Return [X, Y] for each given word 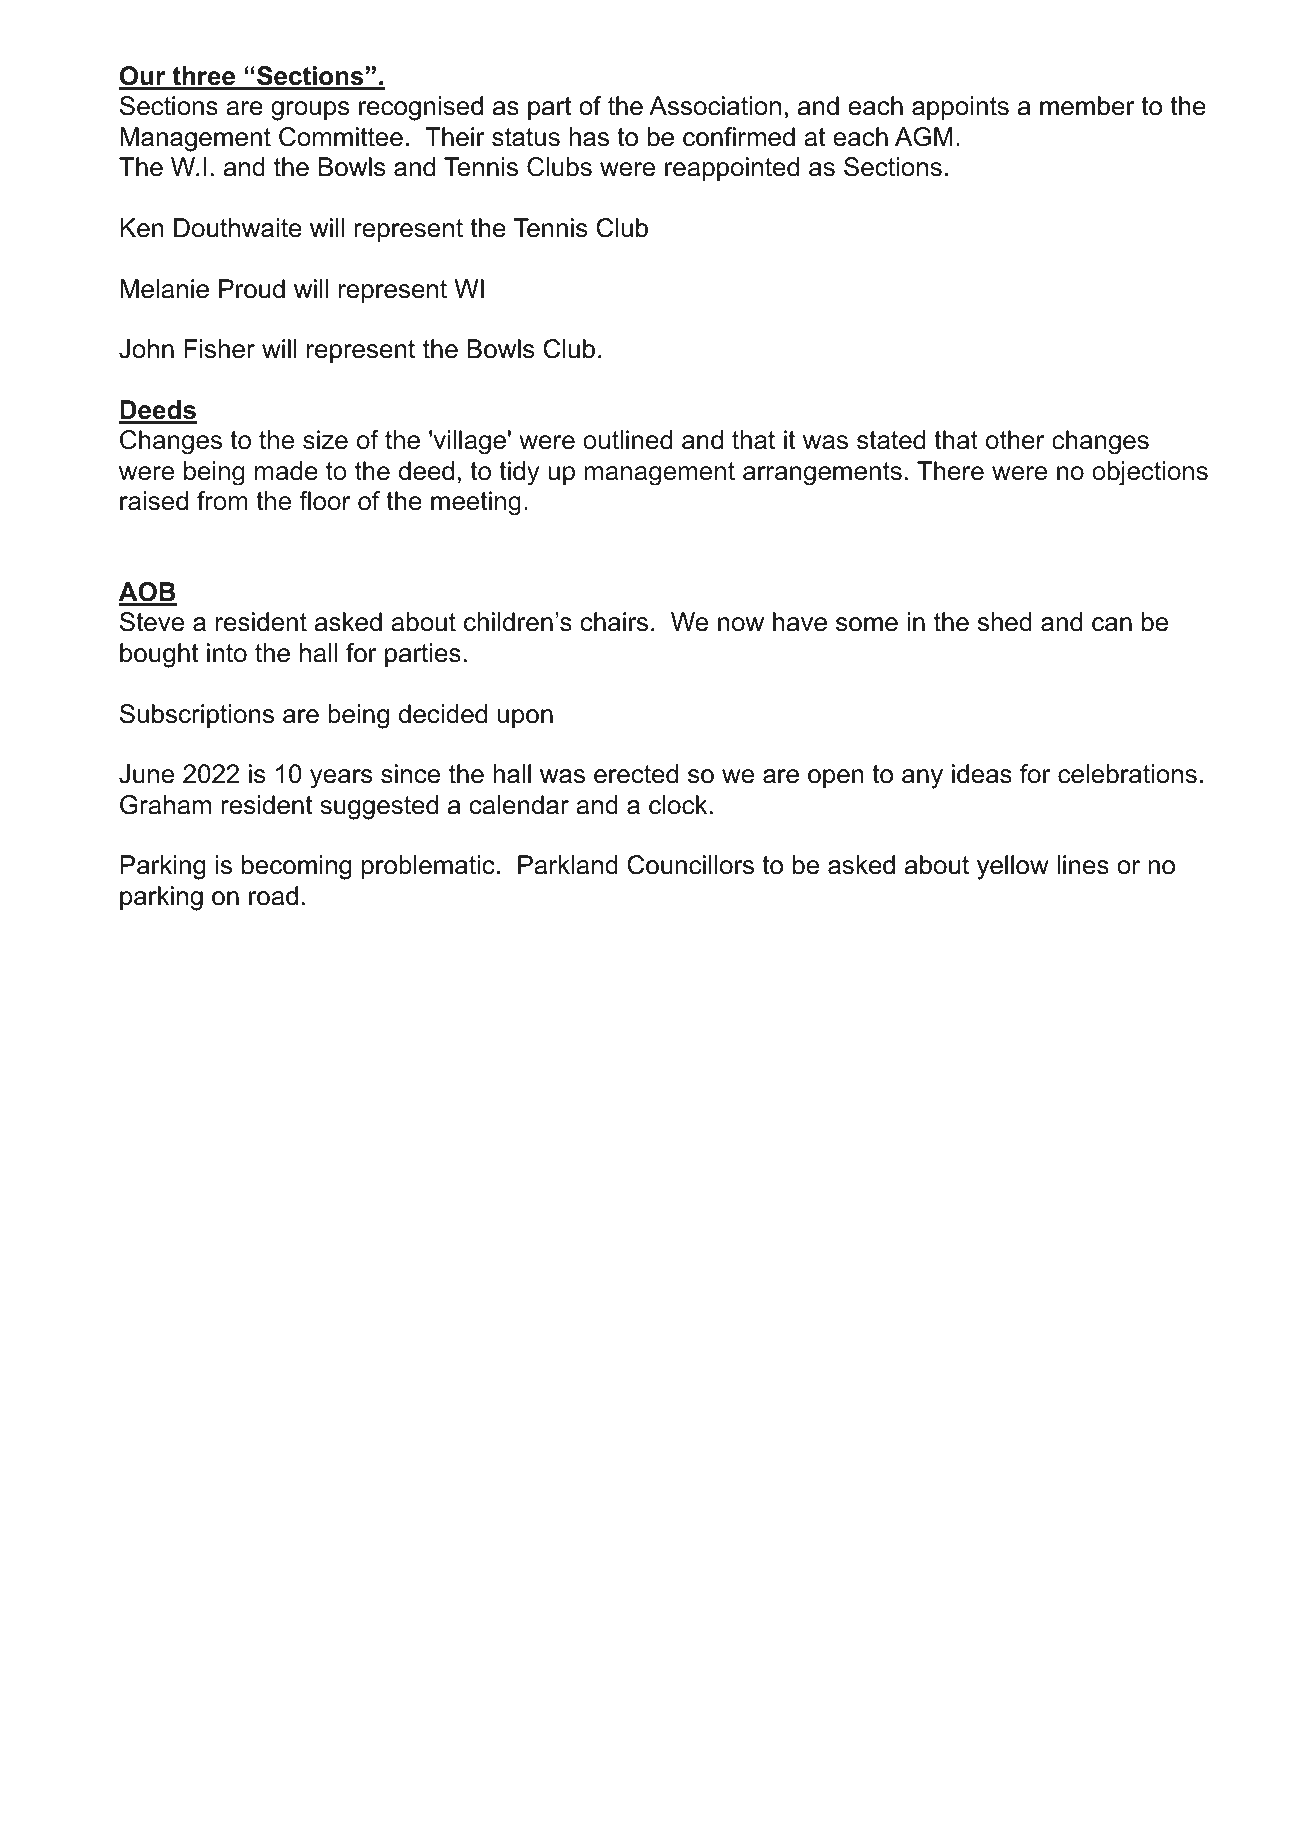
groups [310, 111]
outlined [627, 440]
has [589, 137]
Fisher [219, 349]
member [1087, 106]
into [227, 653]
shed [1005, 622]
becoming [297, 867]
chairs [614, 622]
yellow [1013, 867]
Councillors [691, 865]
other [1015, 440]
